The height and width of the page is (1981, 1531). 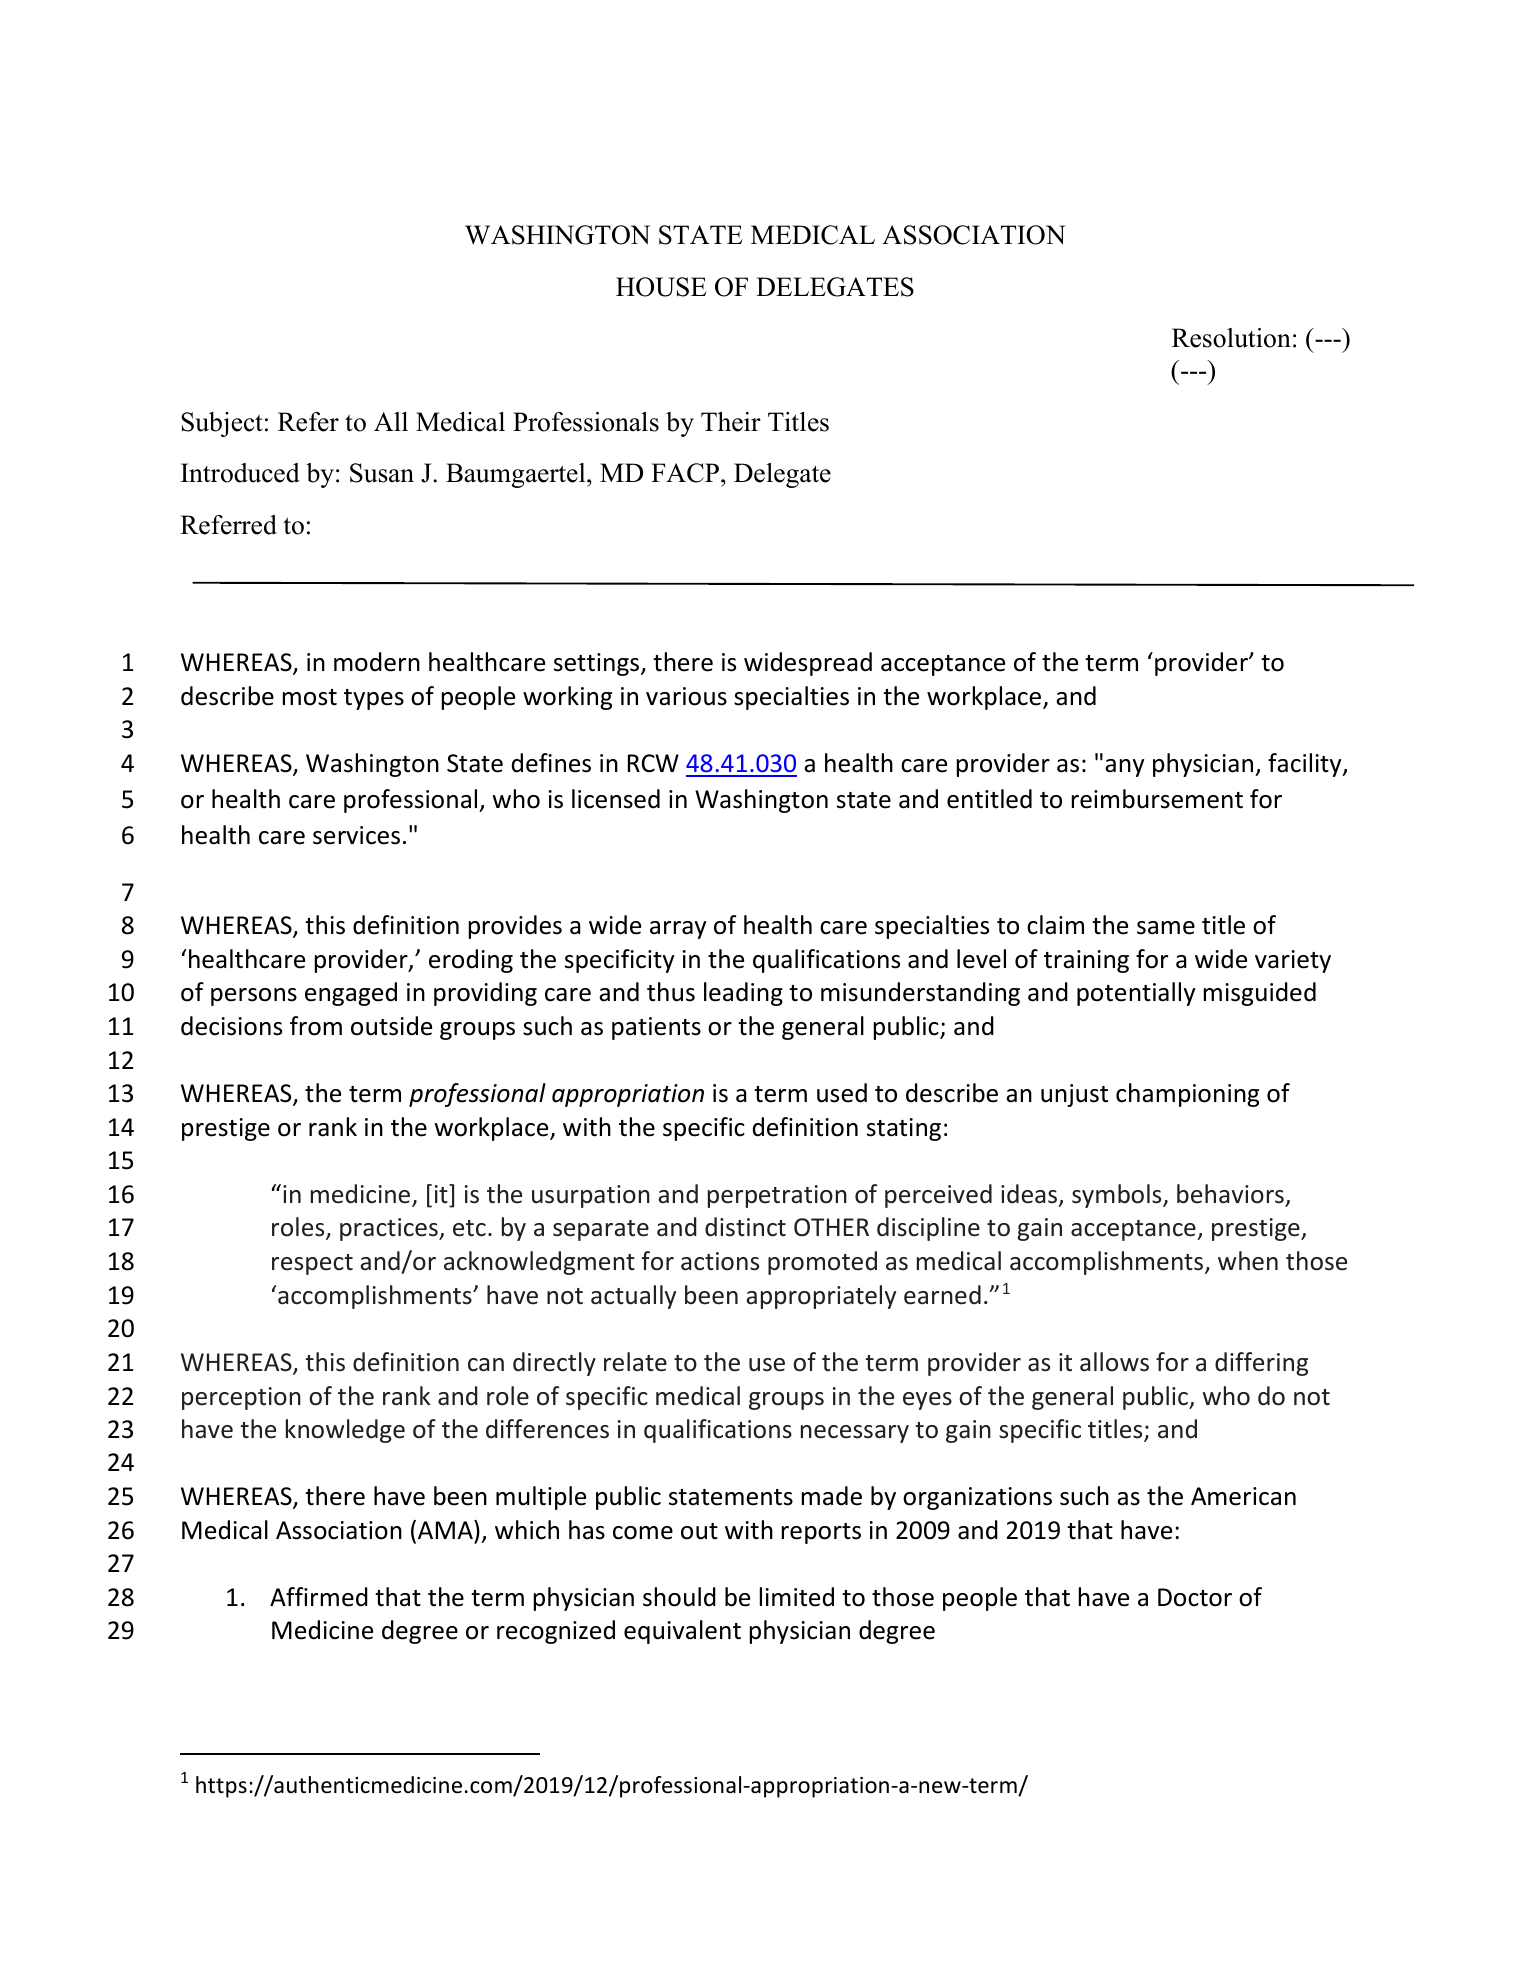 What do you see at coordinates (390, 1229) in the page?
I see `practices` at bounding box center [390, 1229].
